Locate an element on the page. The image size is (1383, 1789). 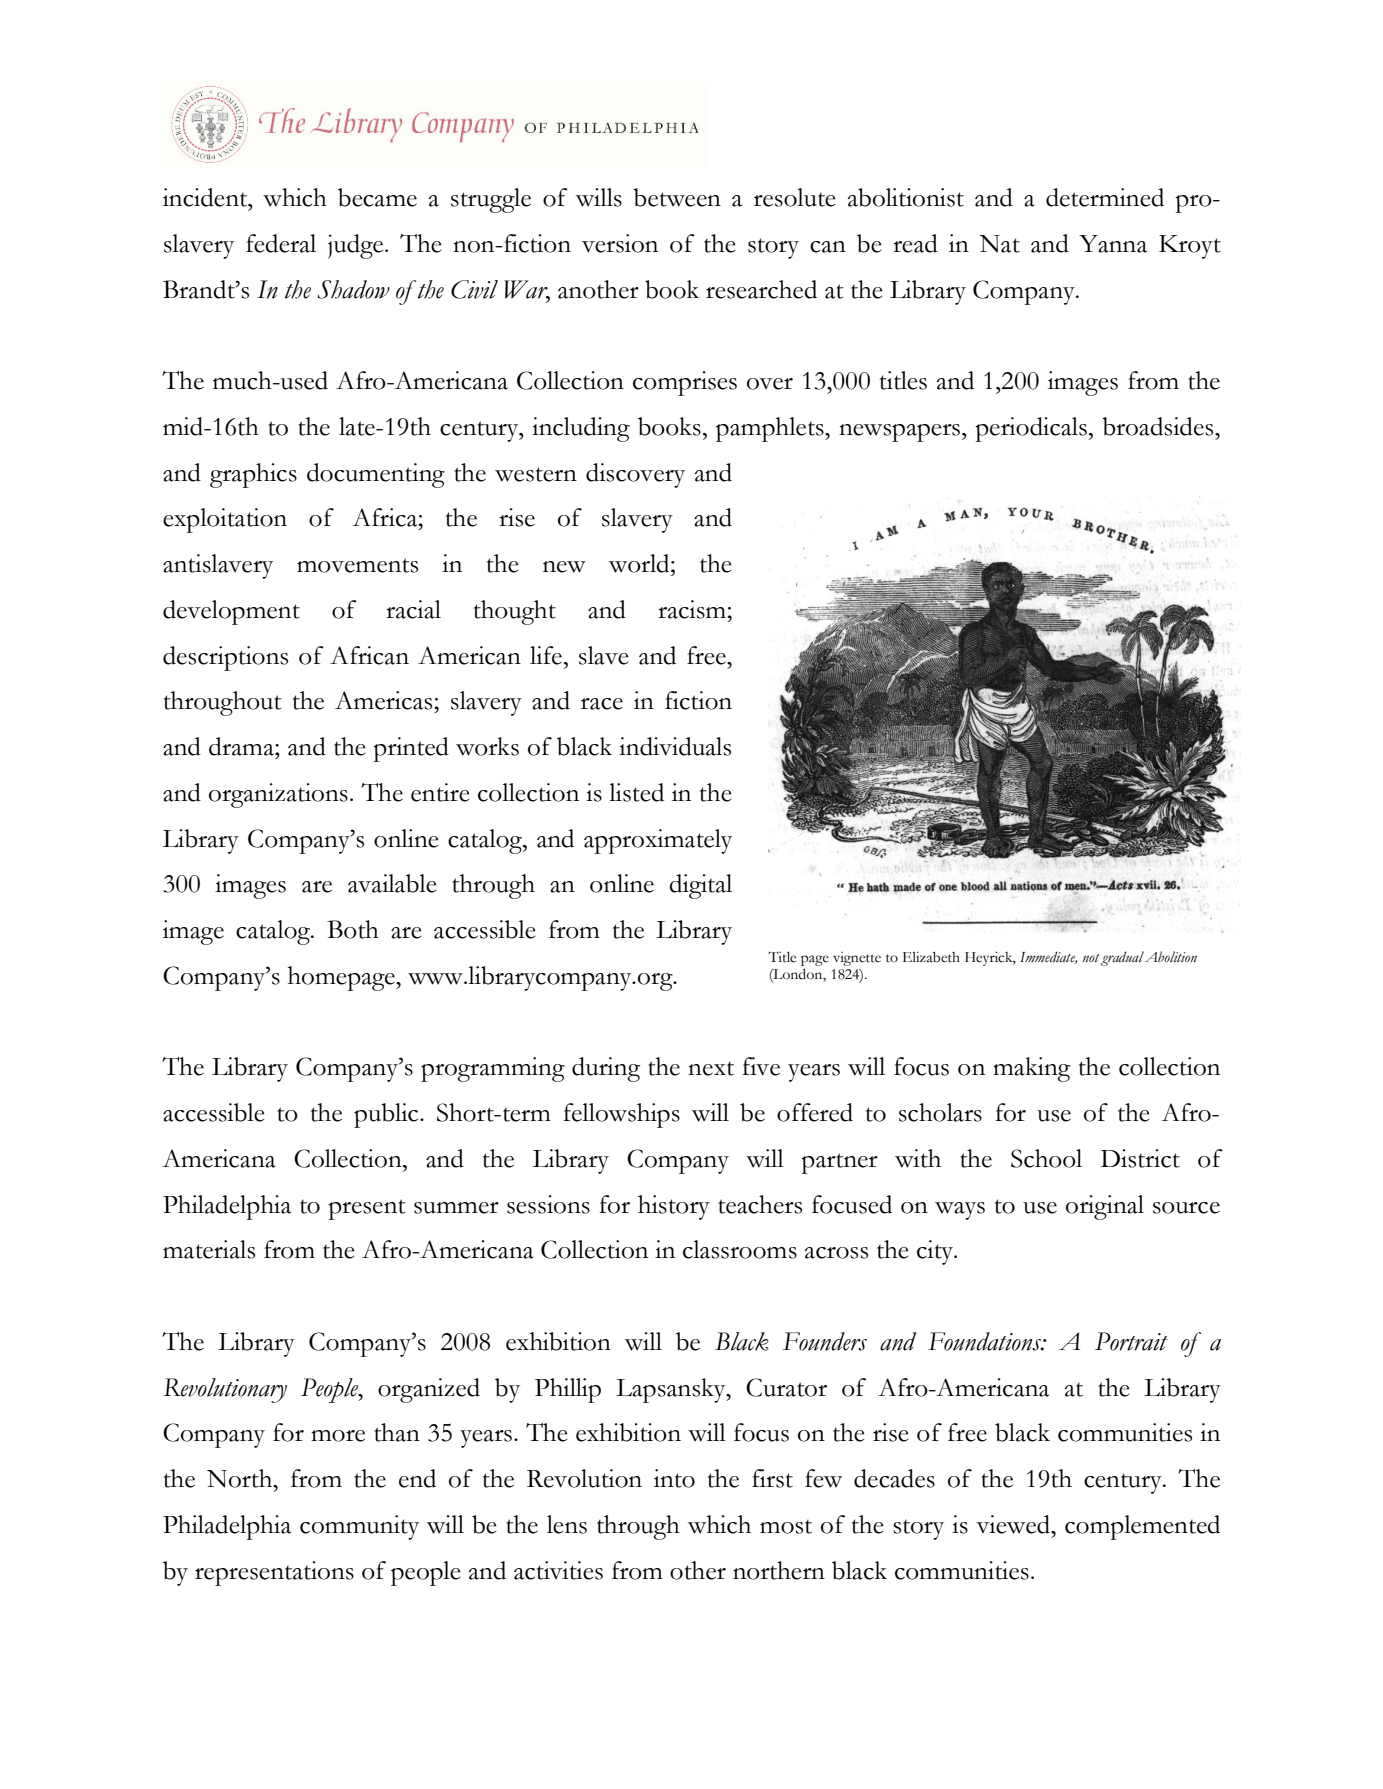
periodicals is located at coordinates (1031, 429).
